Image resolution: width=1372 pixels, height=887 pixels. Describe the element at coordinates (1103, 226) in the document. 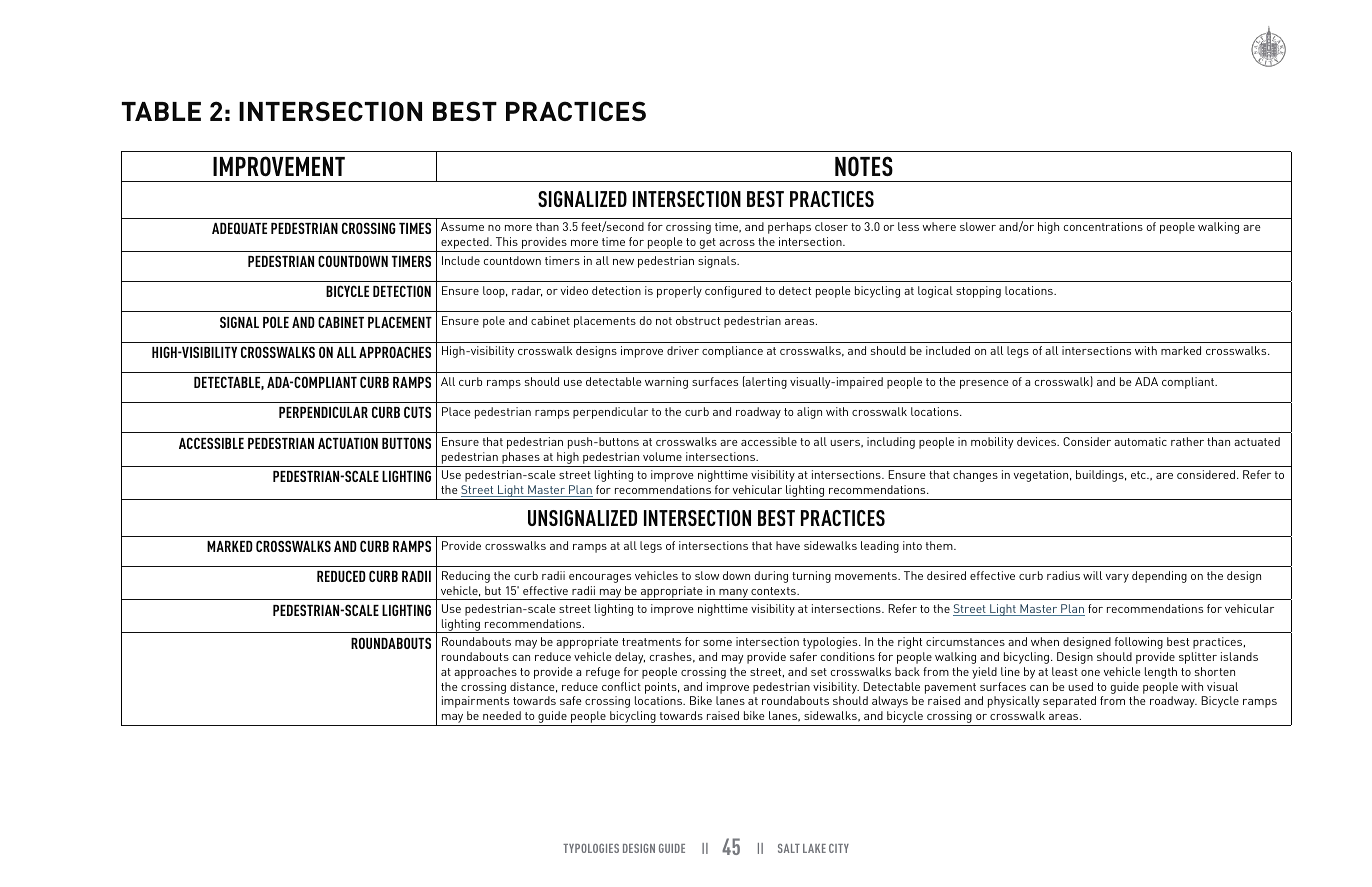

I see `concentrations` at that location.
